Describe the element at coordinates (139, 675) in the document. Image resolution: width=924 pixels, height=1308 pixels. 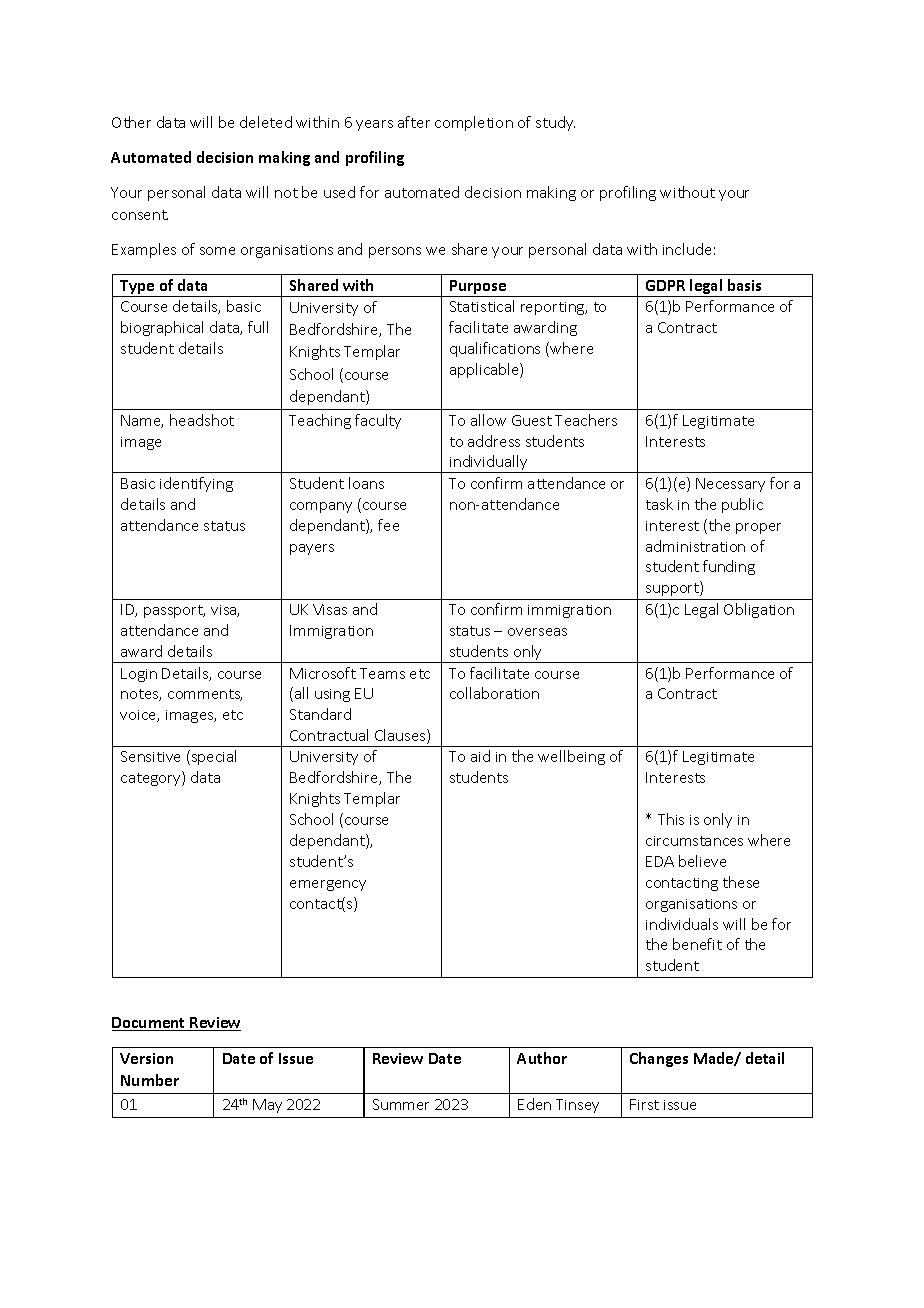
I see `Login` at that location.
